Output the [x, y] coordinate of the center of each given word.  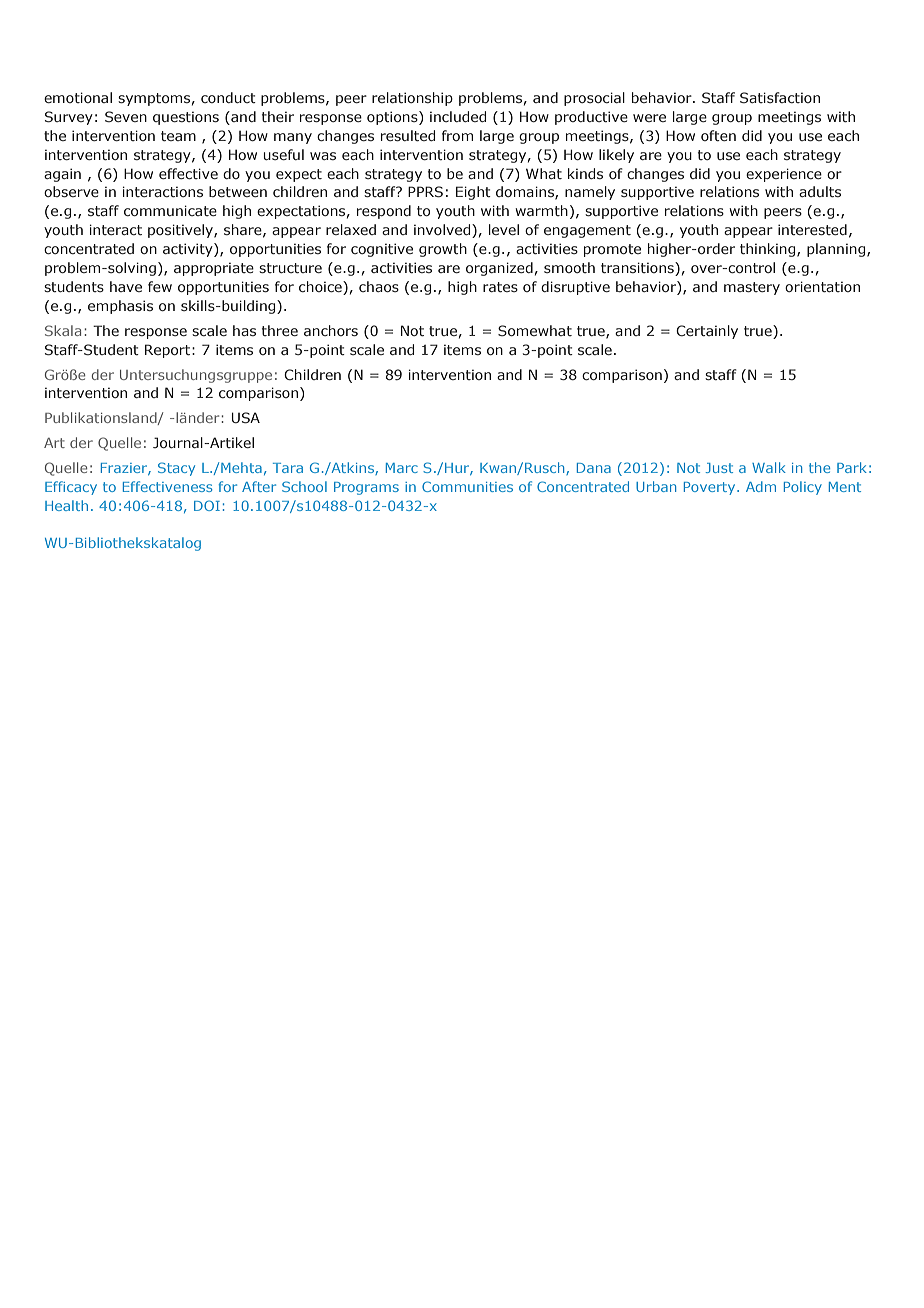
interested [812, 229]
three [280, 330]
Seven [126, 116]
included [458, 116]
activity [189, 250]
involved [443, 231]
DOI [207, 505]
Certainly [707, 332]
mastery [752, 288]
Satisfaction [780, 97]
